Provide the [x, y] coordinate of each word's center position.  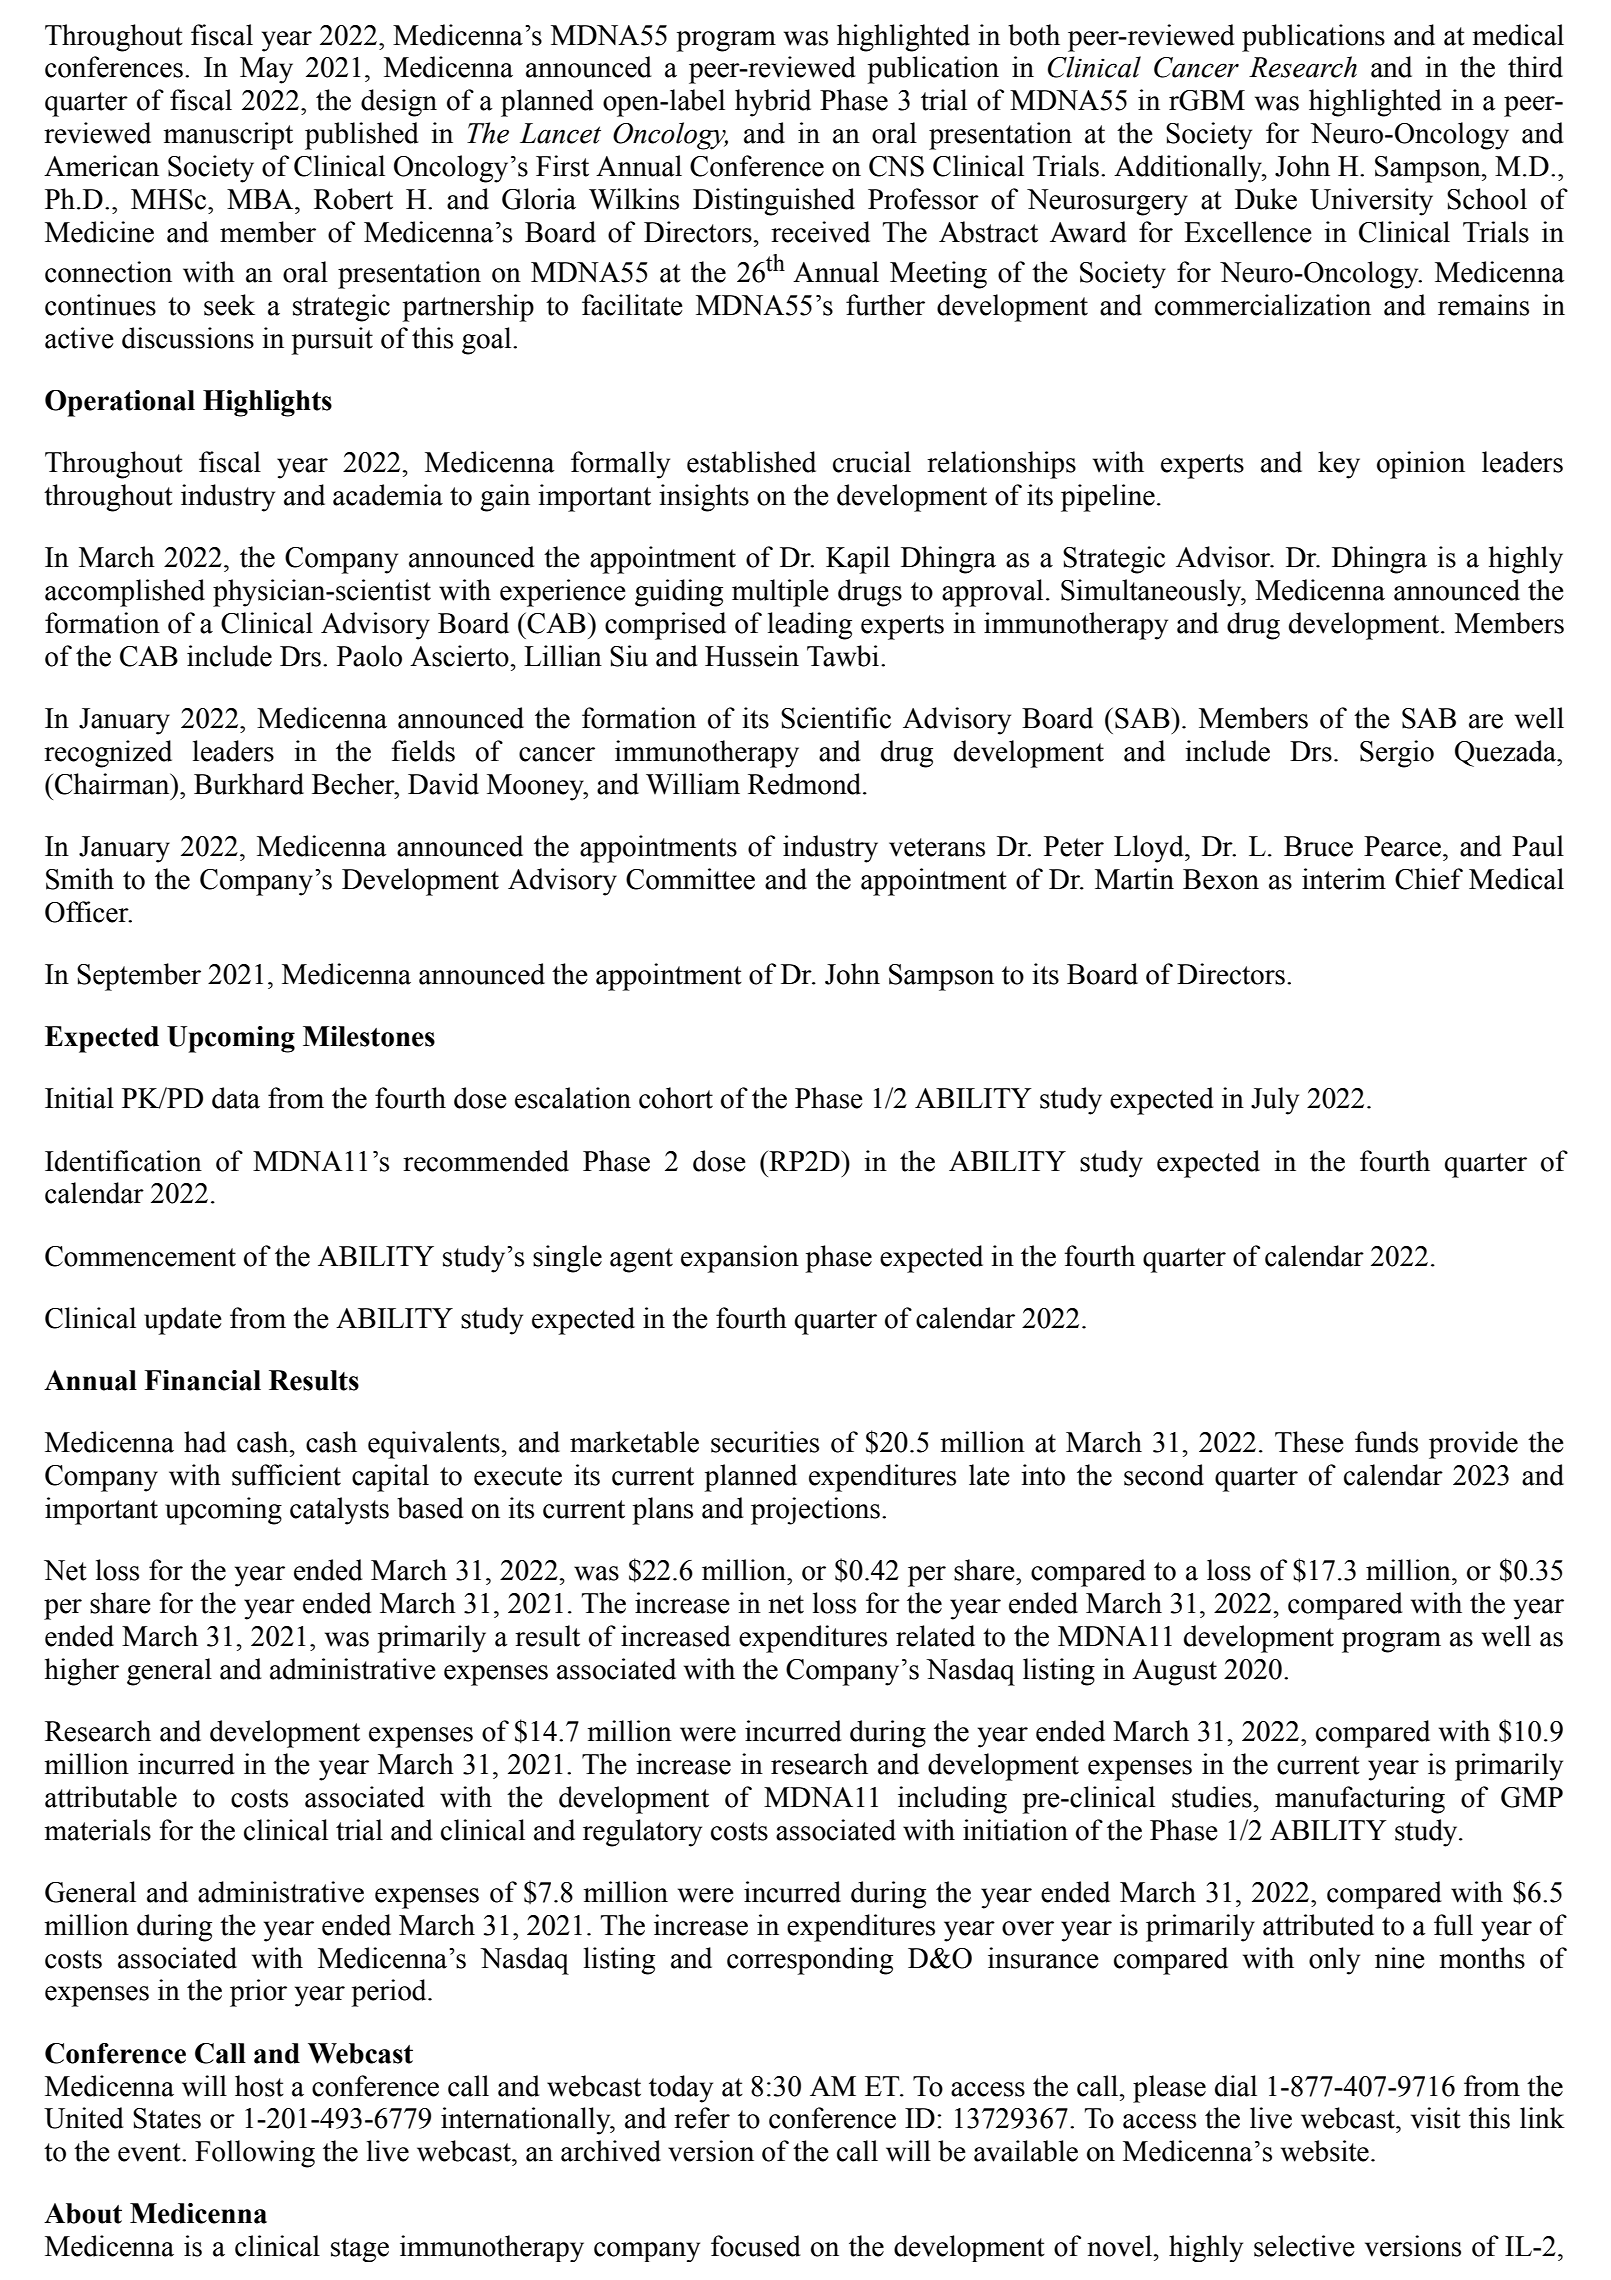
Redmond [806, 784]
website [1325, 2151]
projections [815, 1511]
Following [255, 2154]
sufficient [286, 1475]
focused [755, 2246]
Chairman [113, 784]
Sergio [1397, 754]
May [266, 70]
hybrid [773, 103]
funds [1386, 1442]
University [1371, 202]
